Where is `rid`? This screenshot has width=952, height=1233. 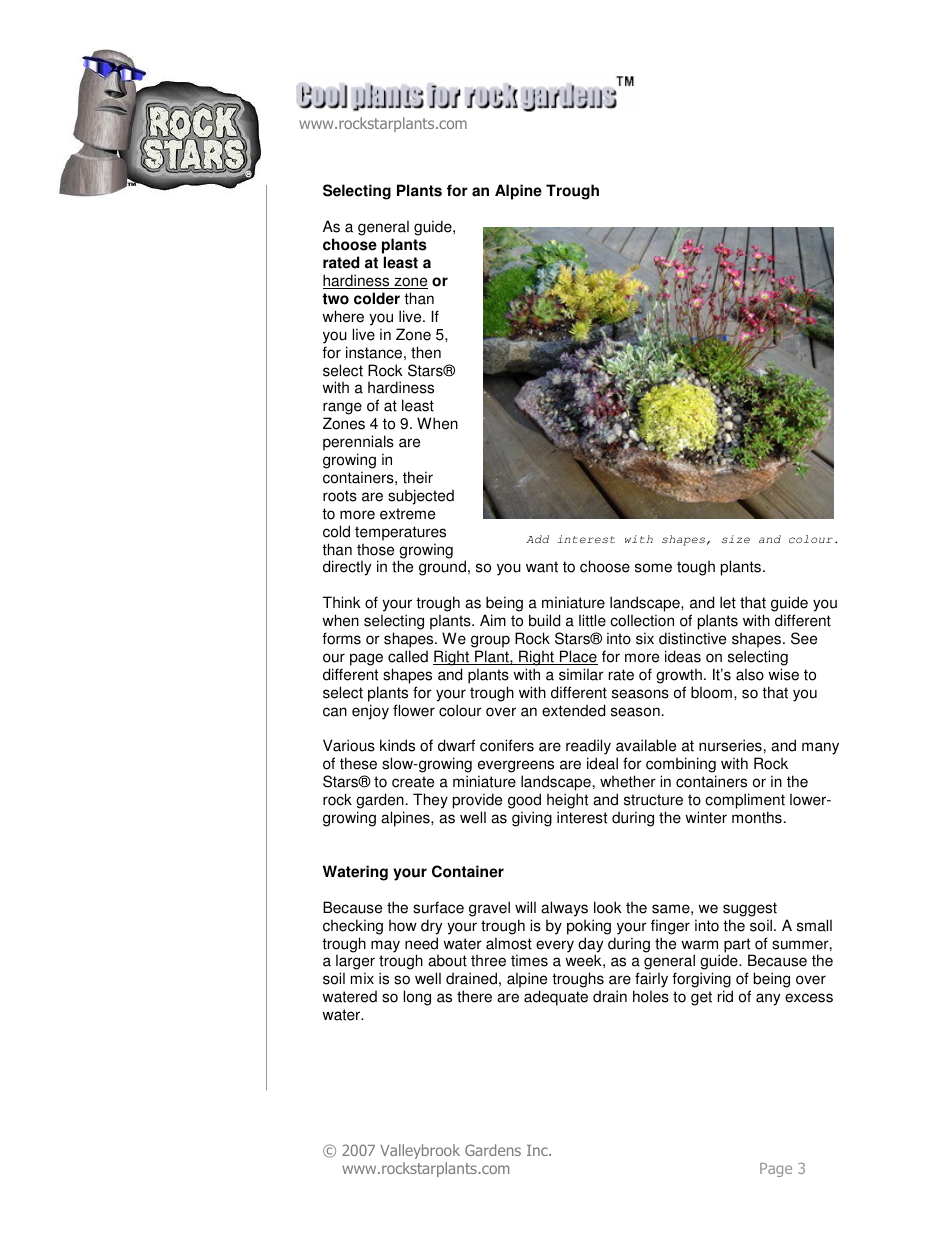 rid is located at coordinates (725, 996).
